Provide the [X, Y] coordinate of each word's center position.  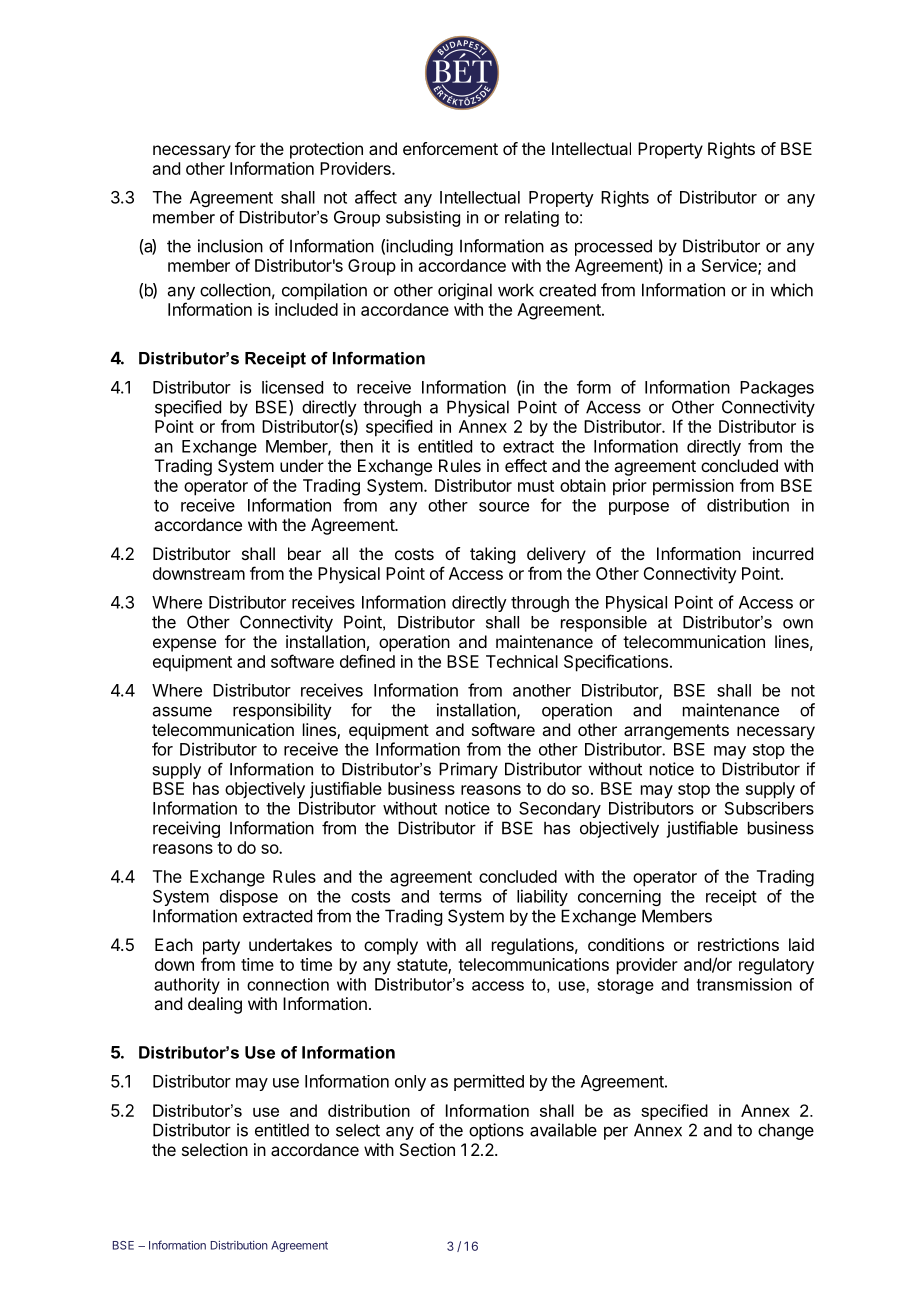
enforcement [450, 148]
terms [460, 897]
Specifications [616, 663]
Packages [777, 389]
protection [326, 150]
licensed [292, 387]
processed [613, 247]
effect [526, 465]
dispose [249, 897]
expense [184, 645]
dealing [215, 1005]
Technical [522, 661]
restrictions [738, 944]
